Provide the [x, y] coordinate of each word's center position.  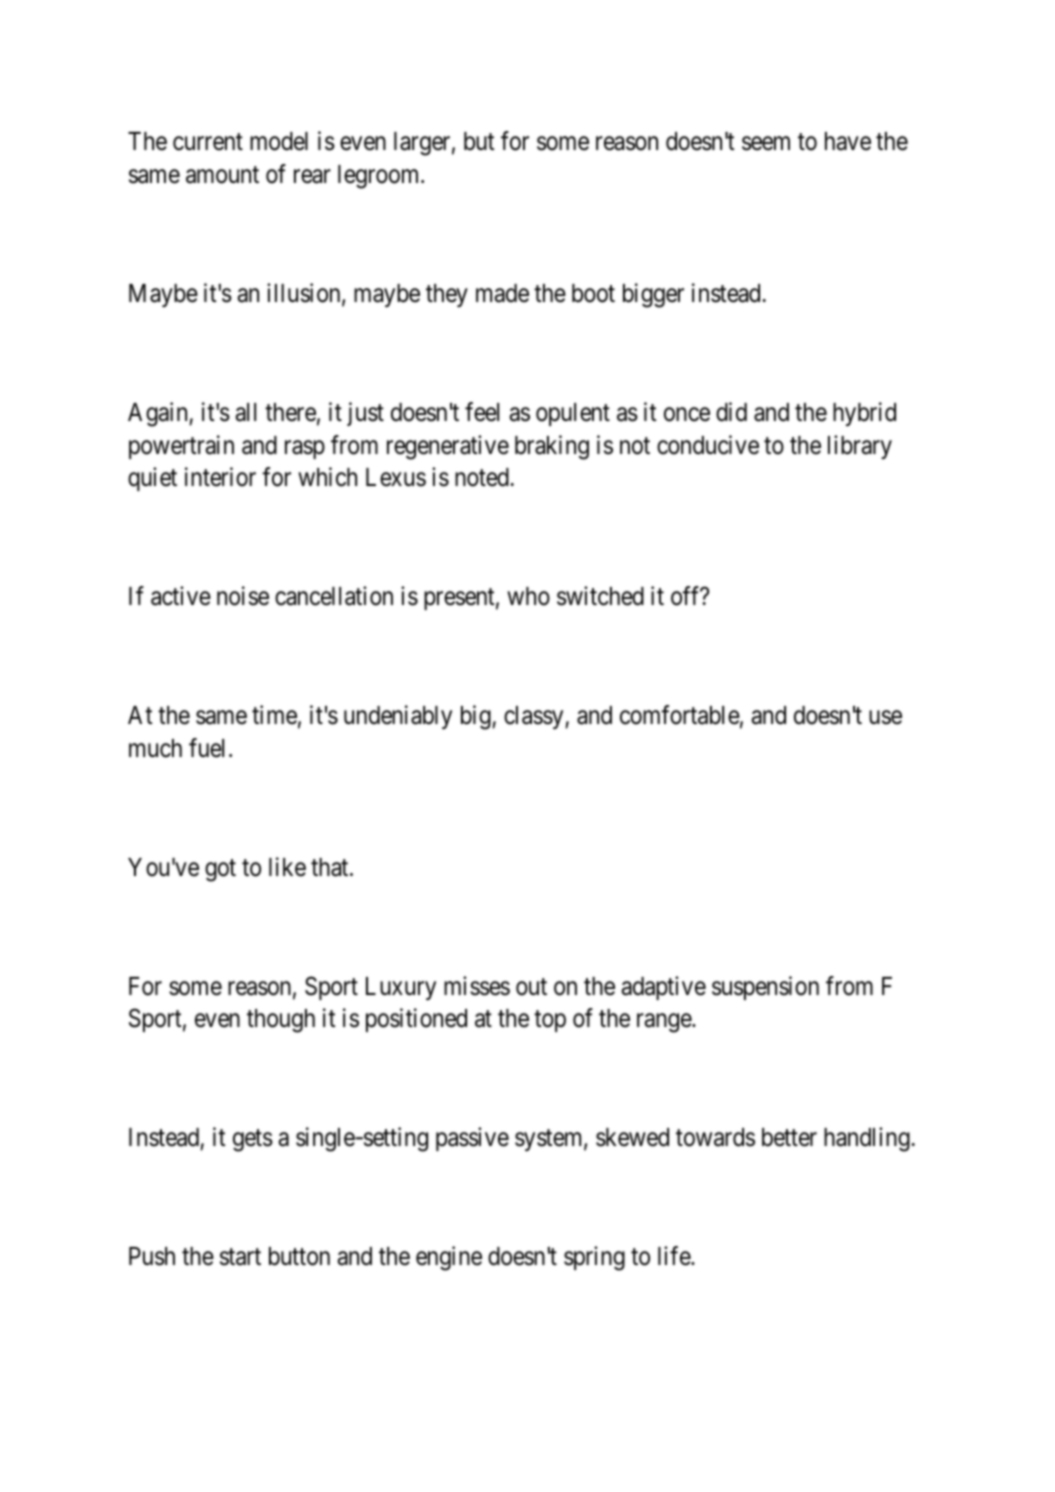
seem [766, 144]
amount [222, 175]
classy [535, 717]
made [502, 293]
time [274, 715]
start [240, 1257]
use [885, 718]
